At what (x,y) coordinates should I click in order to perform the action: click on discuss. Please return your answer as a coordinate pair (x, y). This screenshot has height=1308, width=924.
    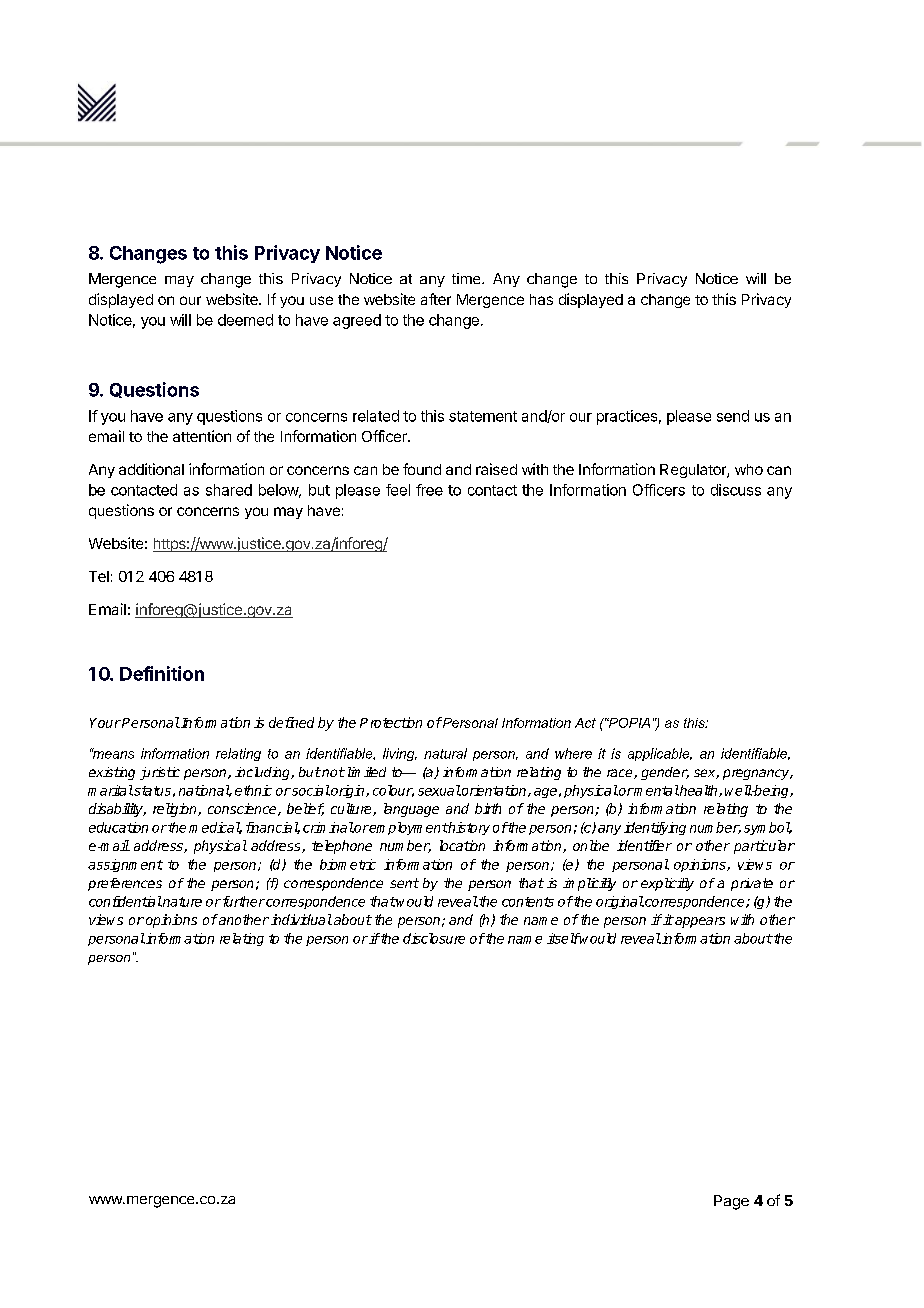
    Looking at the image, I should click on (736, 490).
